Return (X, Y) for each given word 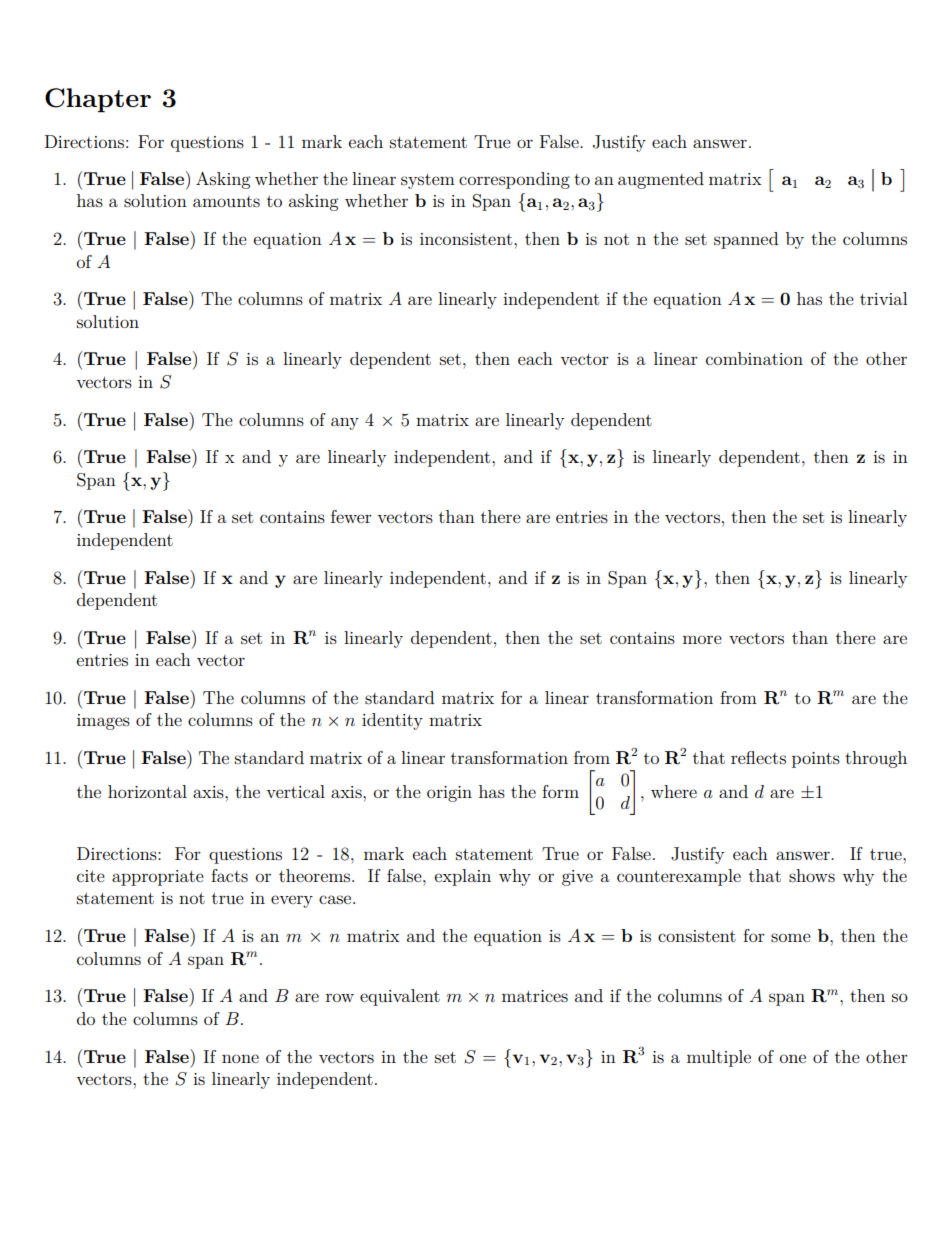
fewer (351, 516)
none (240, 1058)
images (103, 722)
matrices (535, 996)
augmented (661, 180)
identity (392, 721)
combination (754, 358)
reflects (758, 757)
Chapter (98, 100)
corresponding (514, 180)
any (345, 423)
